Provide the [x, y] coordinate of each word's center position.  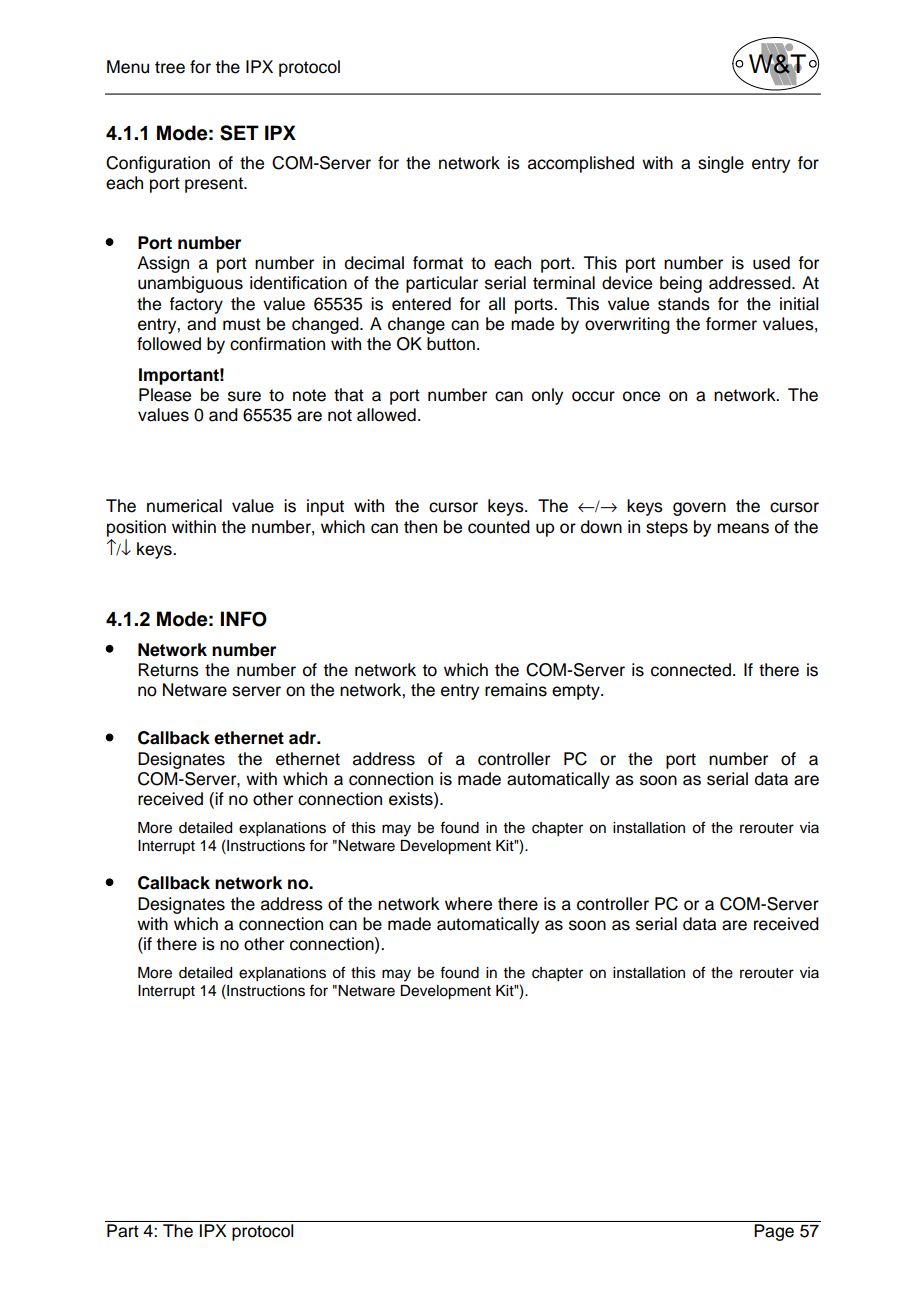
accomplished [581, 164]
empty [577, 692]
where [468, 904]
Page [774, 1232]
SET [239, 133]
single [721, 164]
